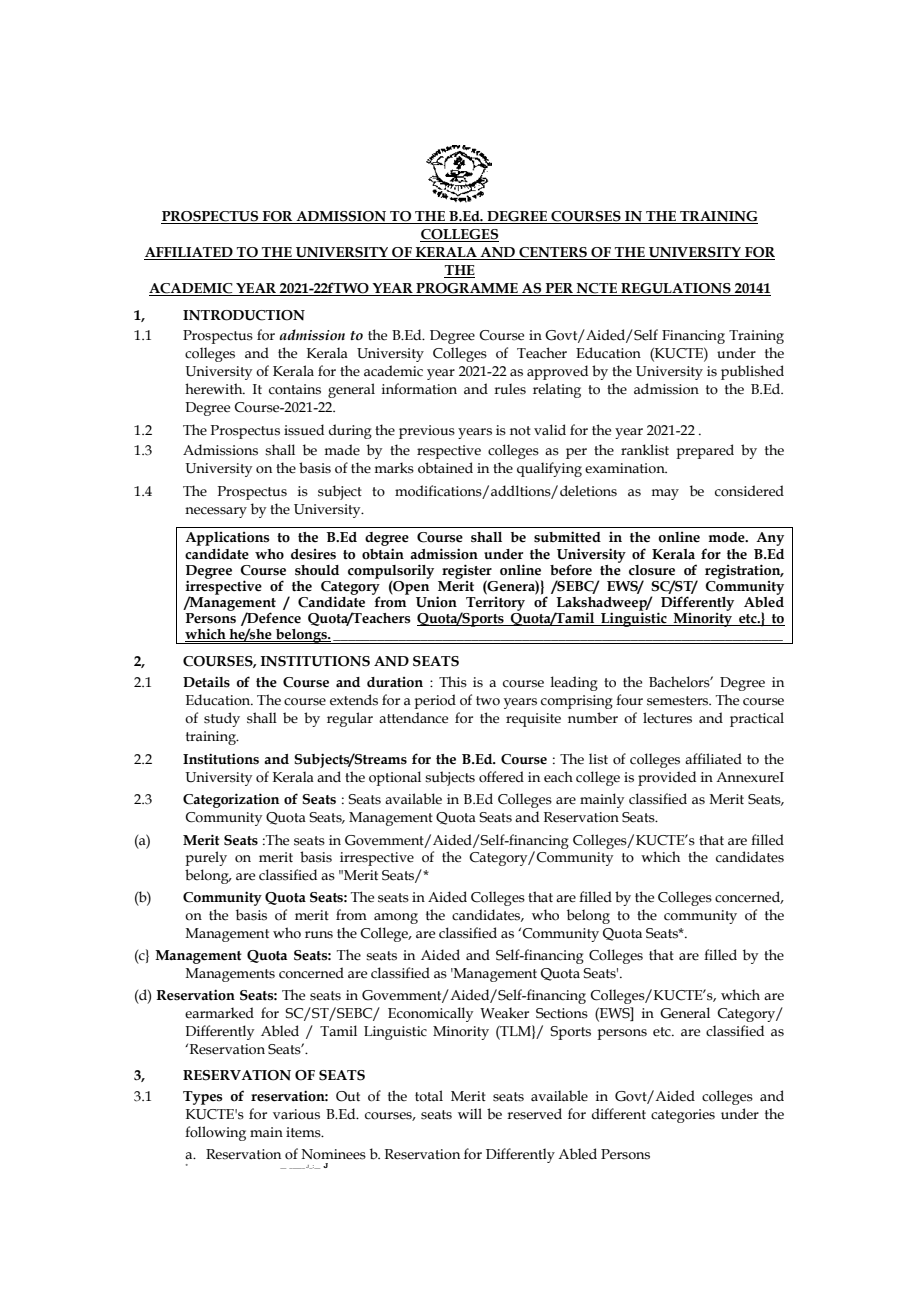 The image size is (924, 1308). I want to click on CENTERS, so click(553, 253).
